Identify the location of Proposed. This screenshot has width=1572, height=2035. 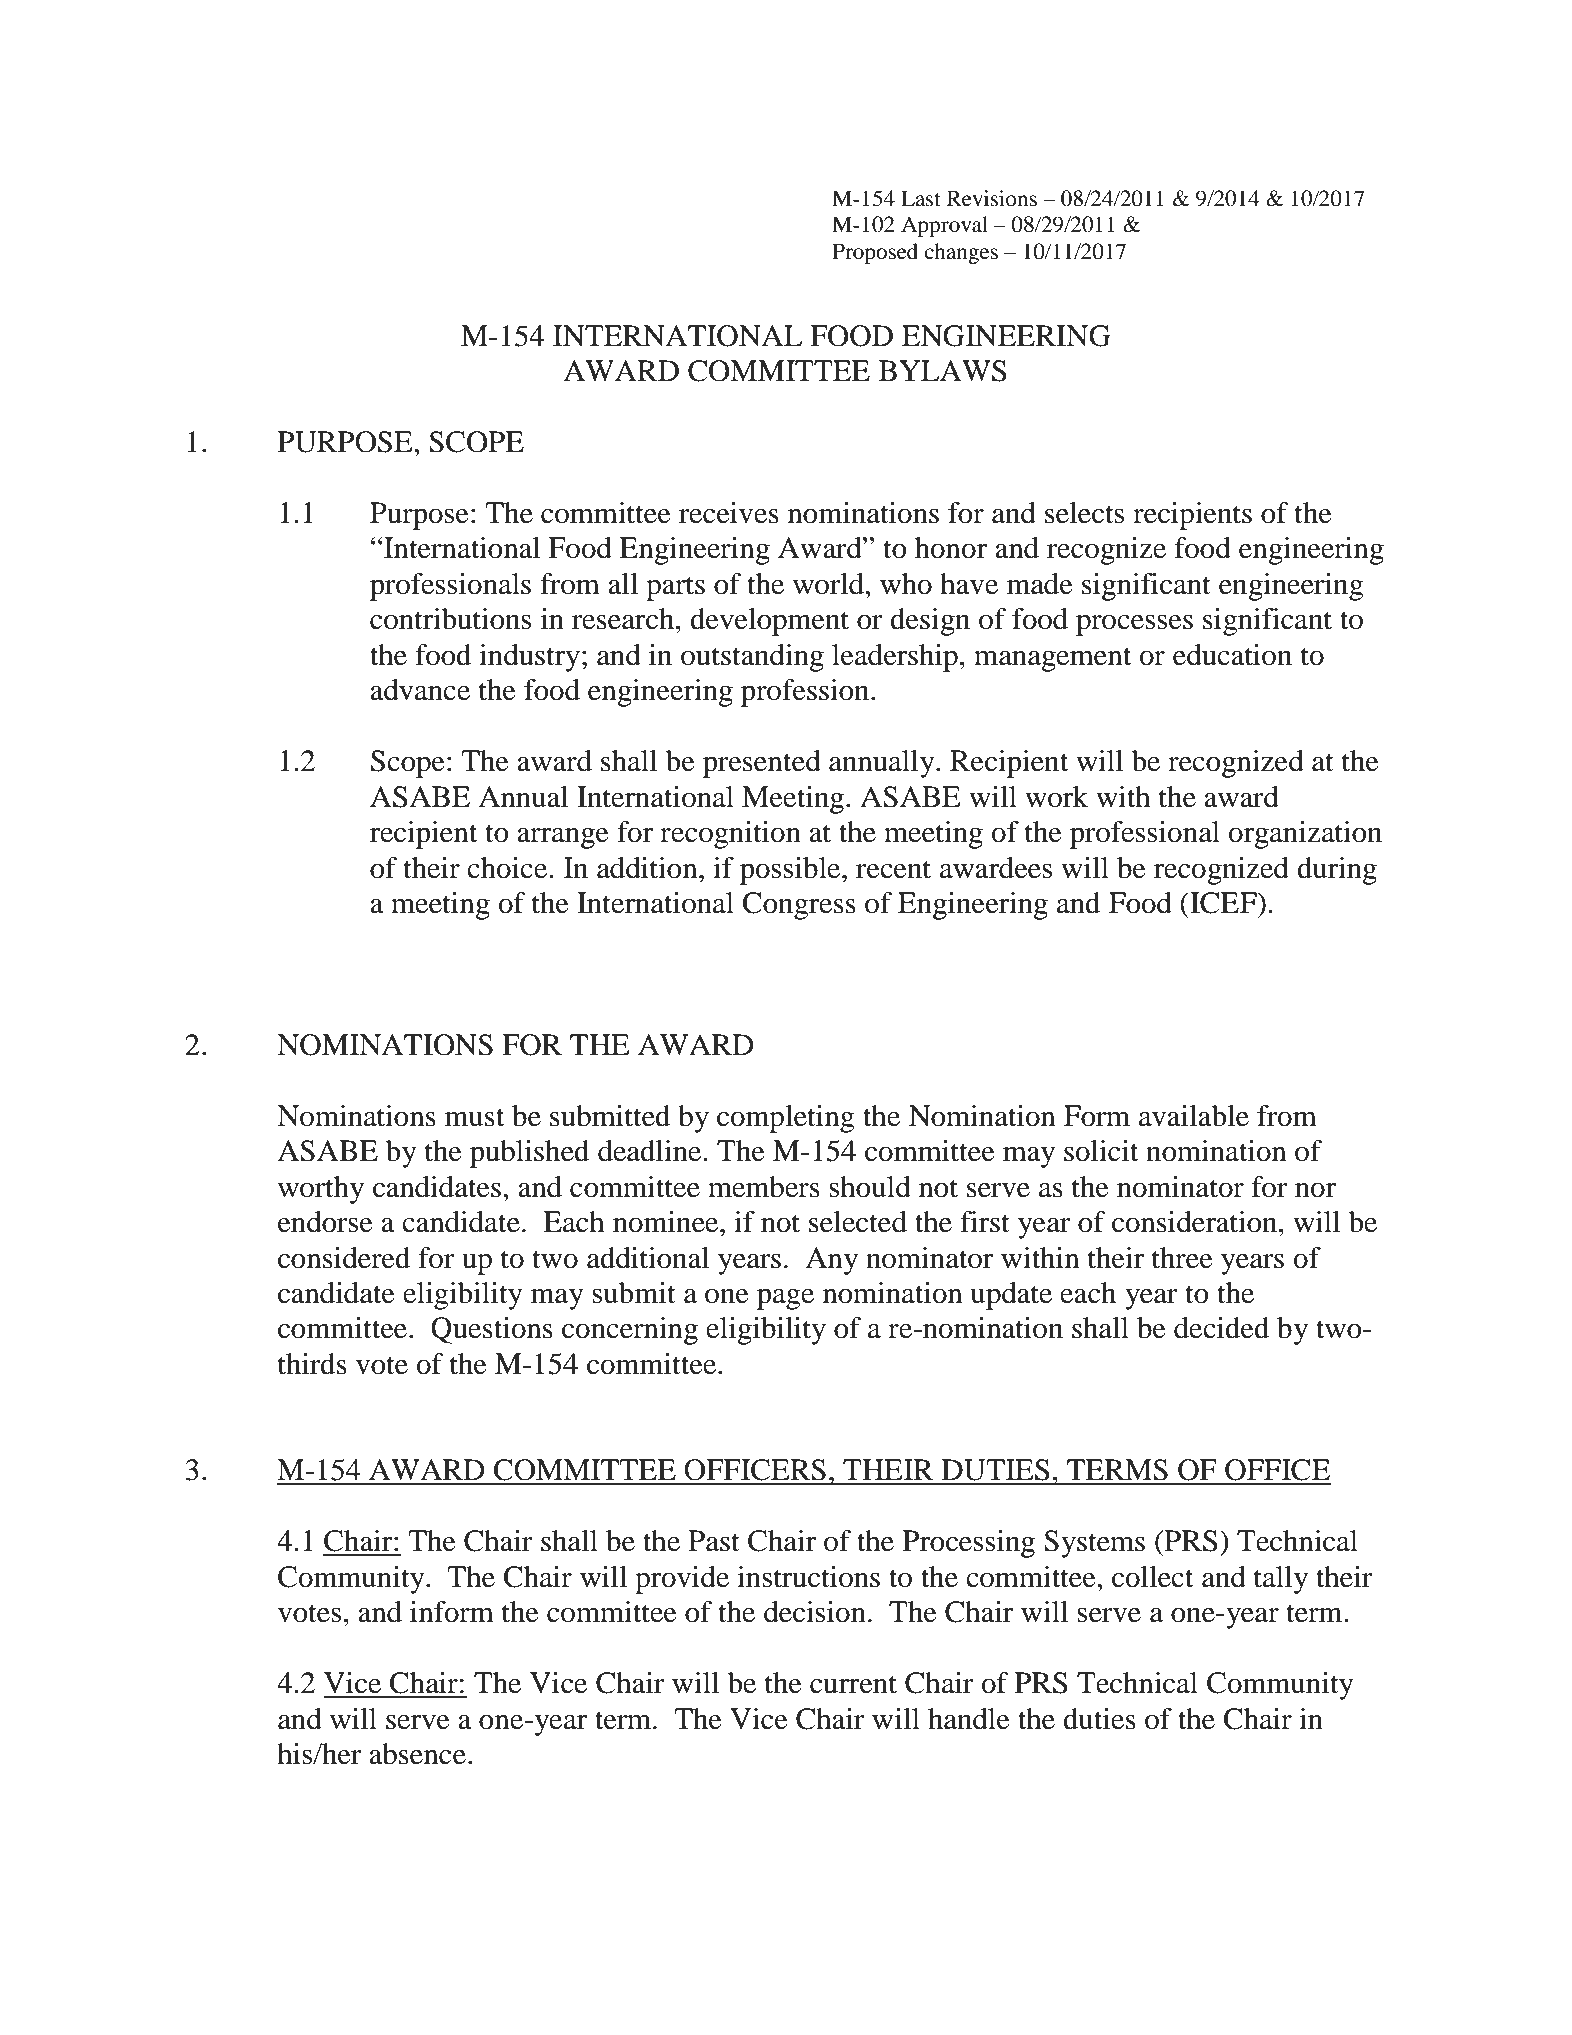
(875, 253).
